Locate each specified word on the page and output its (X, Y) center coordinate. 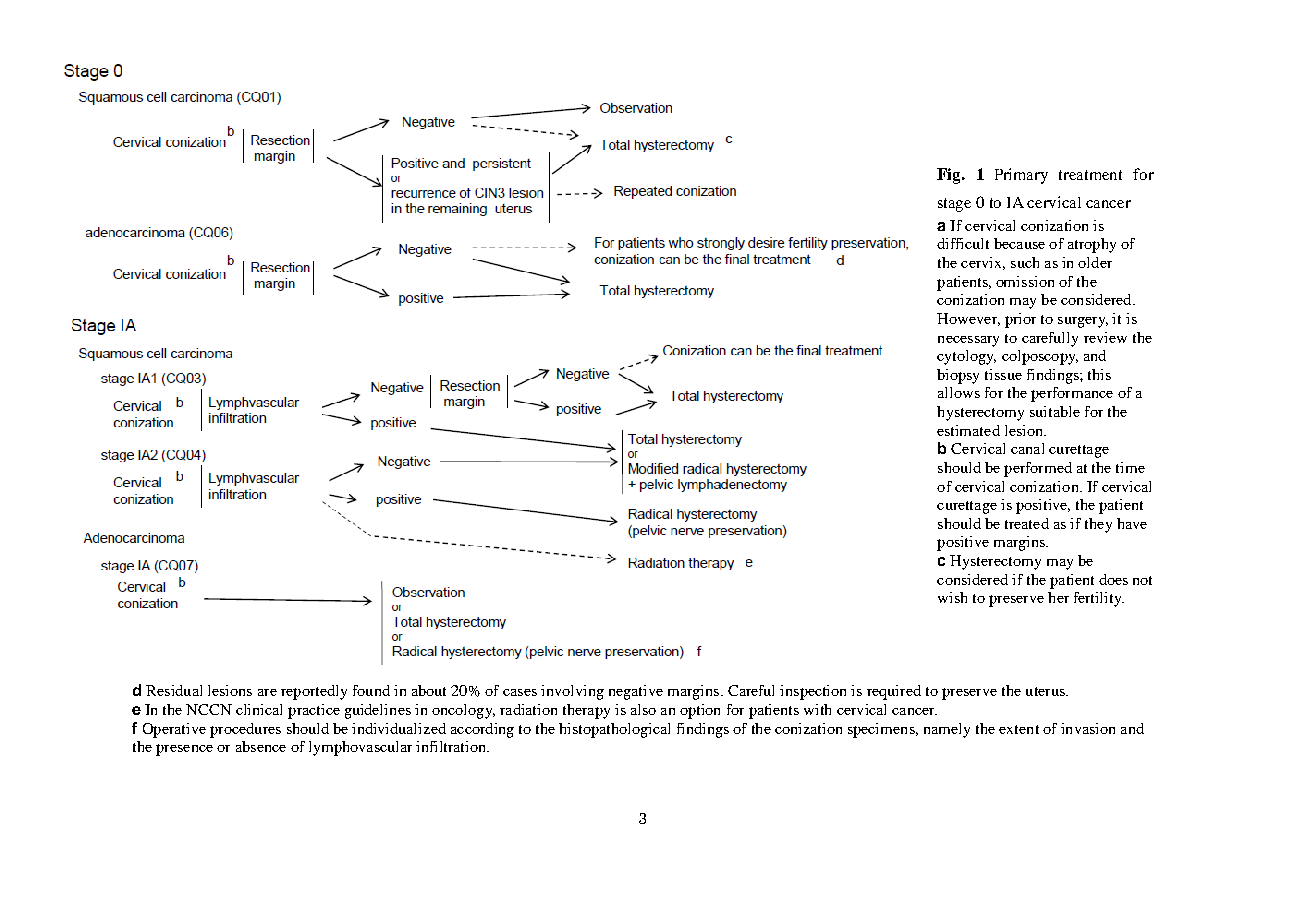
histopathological (614, 730)
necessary (968, 341)
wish (952, 597)
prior (1020, 320)
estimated (968, 430)
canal (1027, 448)
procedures (245, 730)
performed (1038, 469)
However (968, 319)
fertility (1099, 599)
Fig (950, 176)
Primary (1021, 176)
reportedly (314, 692)
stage (954, 205)
